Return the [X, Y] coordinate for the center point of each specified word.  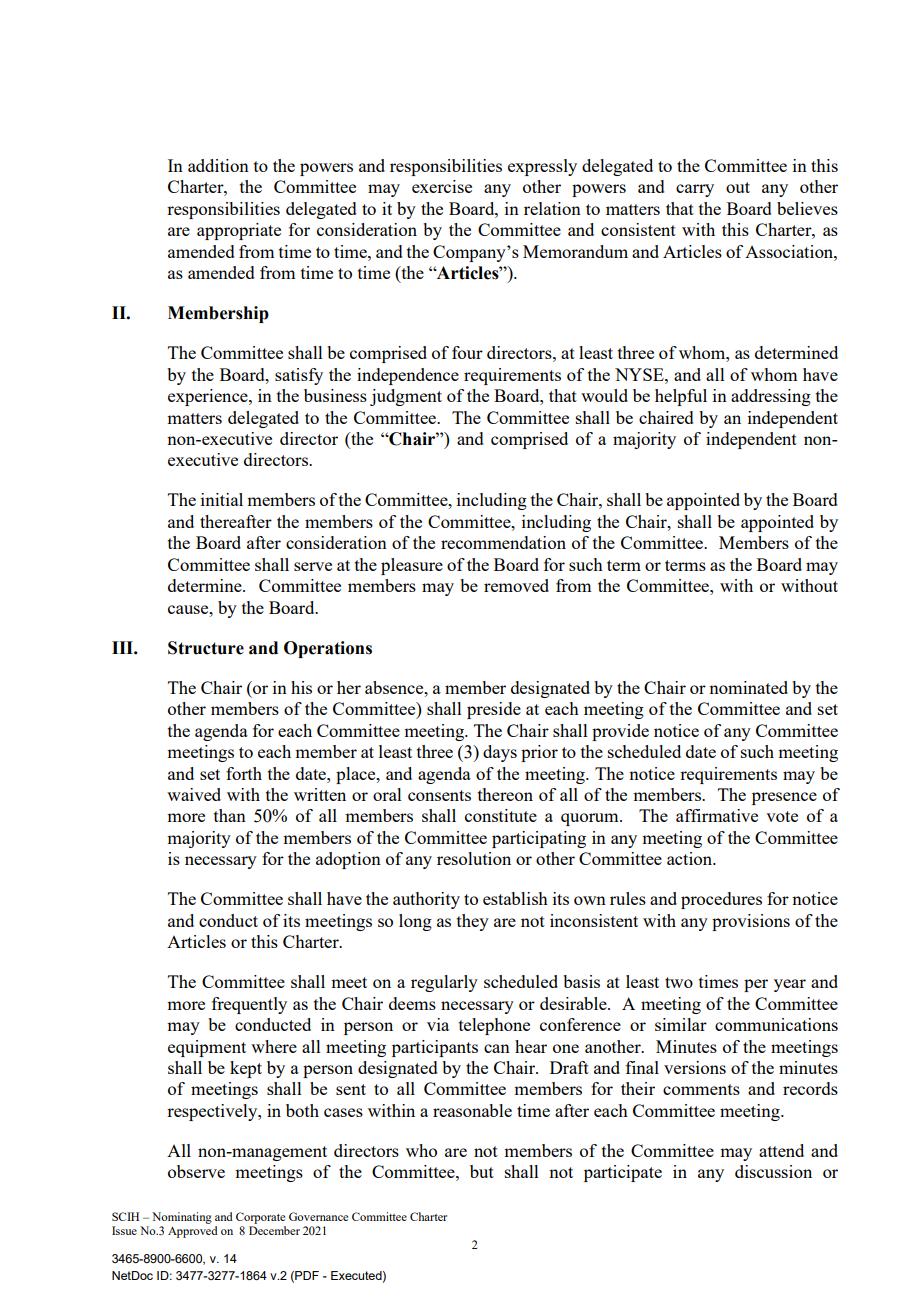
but [482, 1171]
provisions [751, 922]
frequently [249, 1005]
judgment [406, 397]
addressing [771, 397]
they [473, 922]
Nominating [182, 1218]
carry [695, 190]
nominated [748, 687]
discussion [773, 1171]
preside [494, 710]
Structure [206, 648]
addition [218, 165]
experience [209, 397]
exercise [442, 186]
